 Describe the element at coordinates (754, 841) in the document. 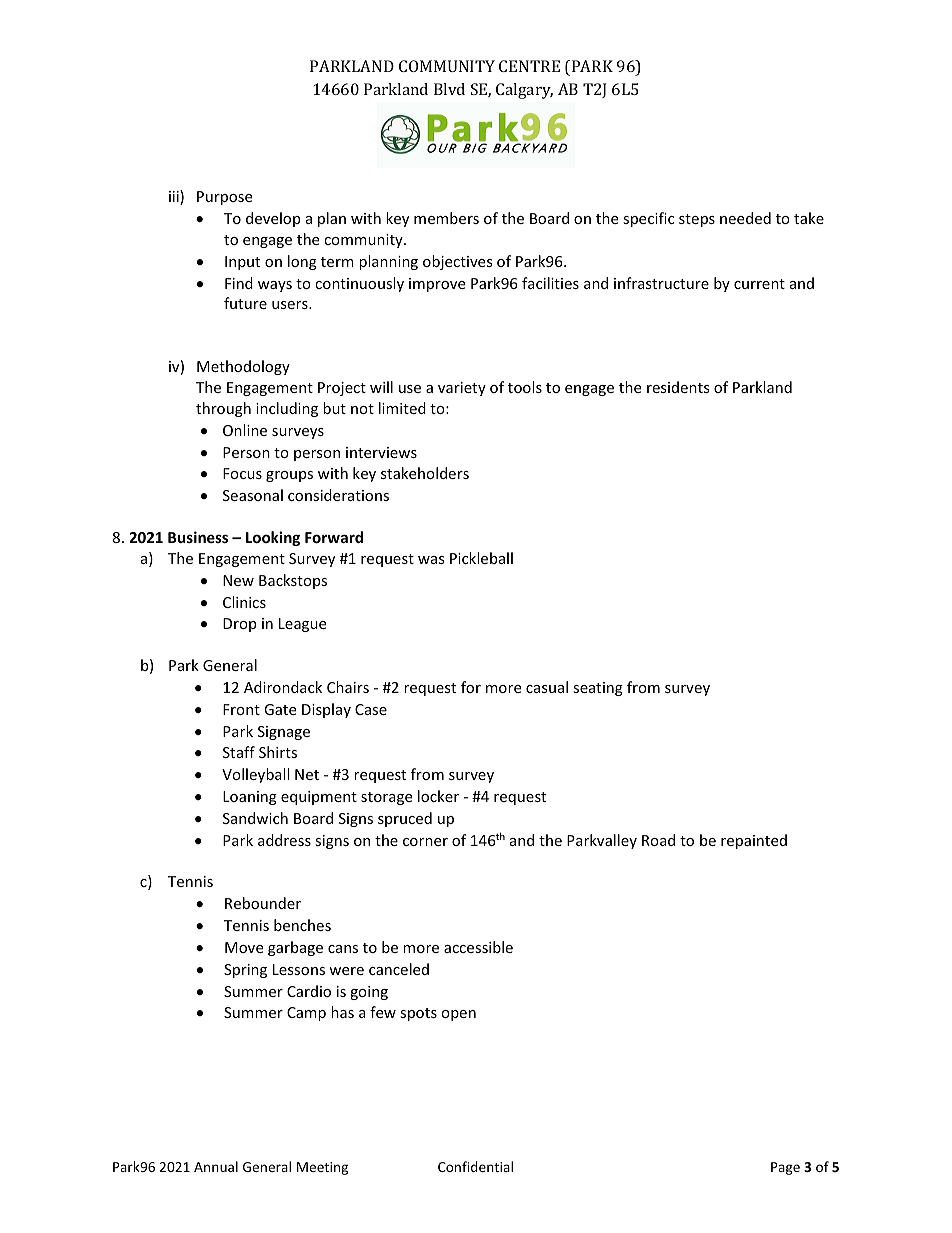

I see `repainted` at that location.
